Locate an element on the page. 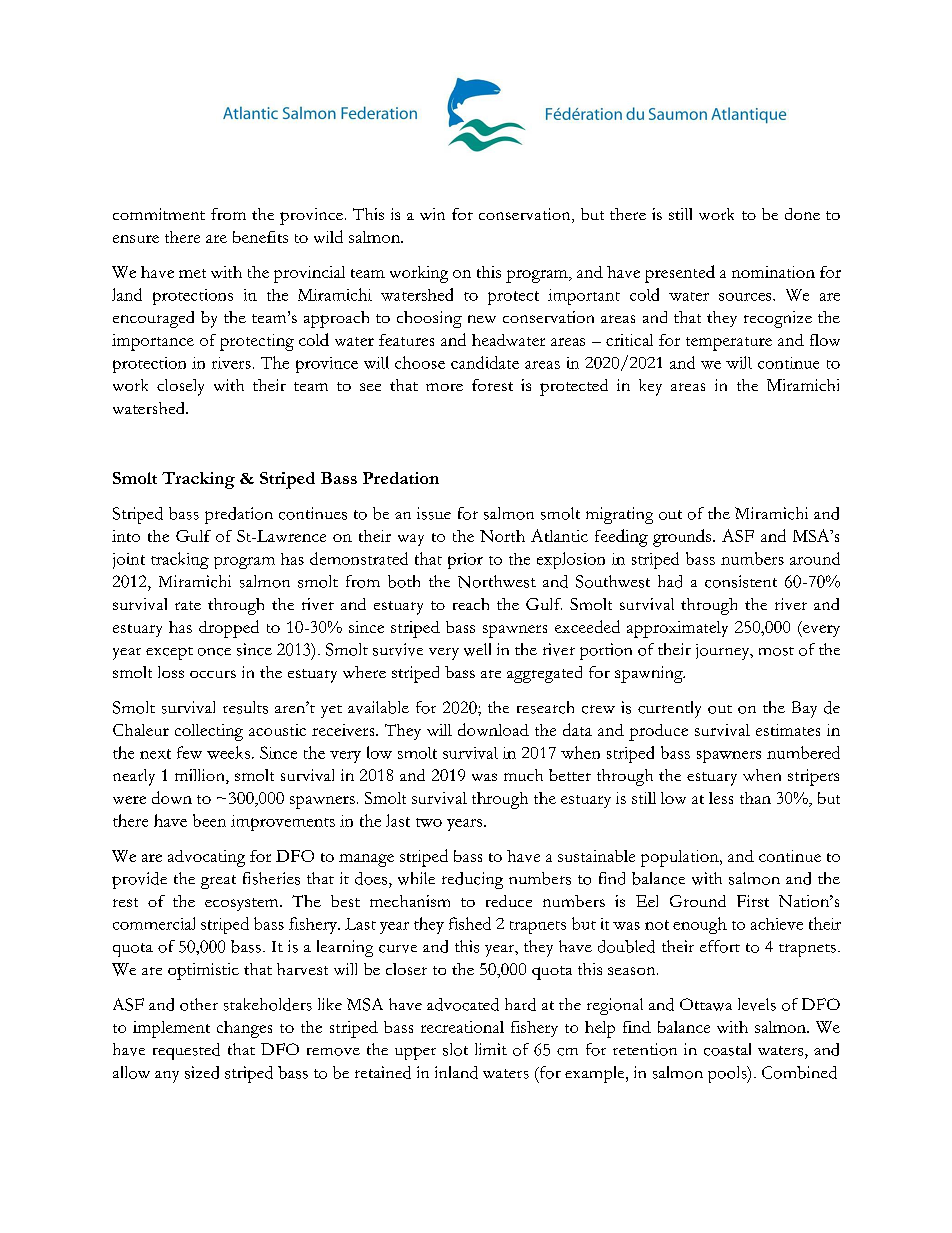 The width and height of the document is (952, 1233). done is located at coordinates (802, 214).
